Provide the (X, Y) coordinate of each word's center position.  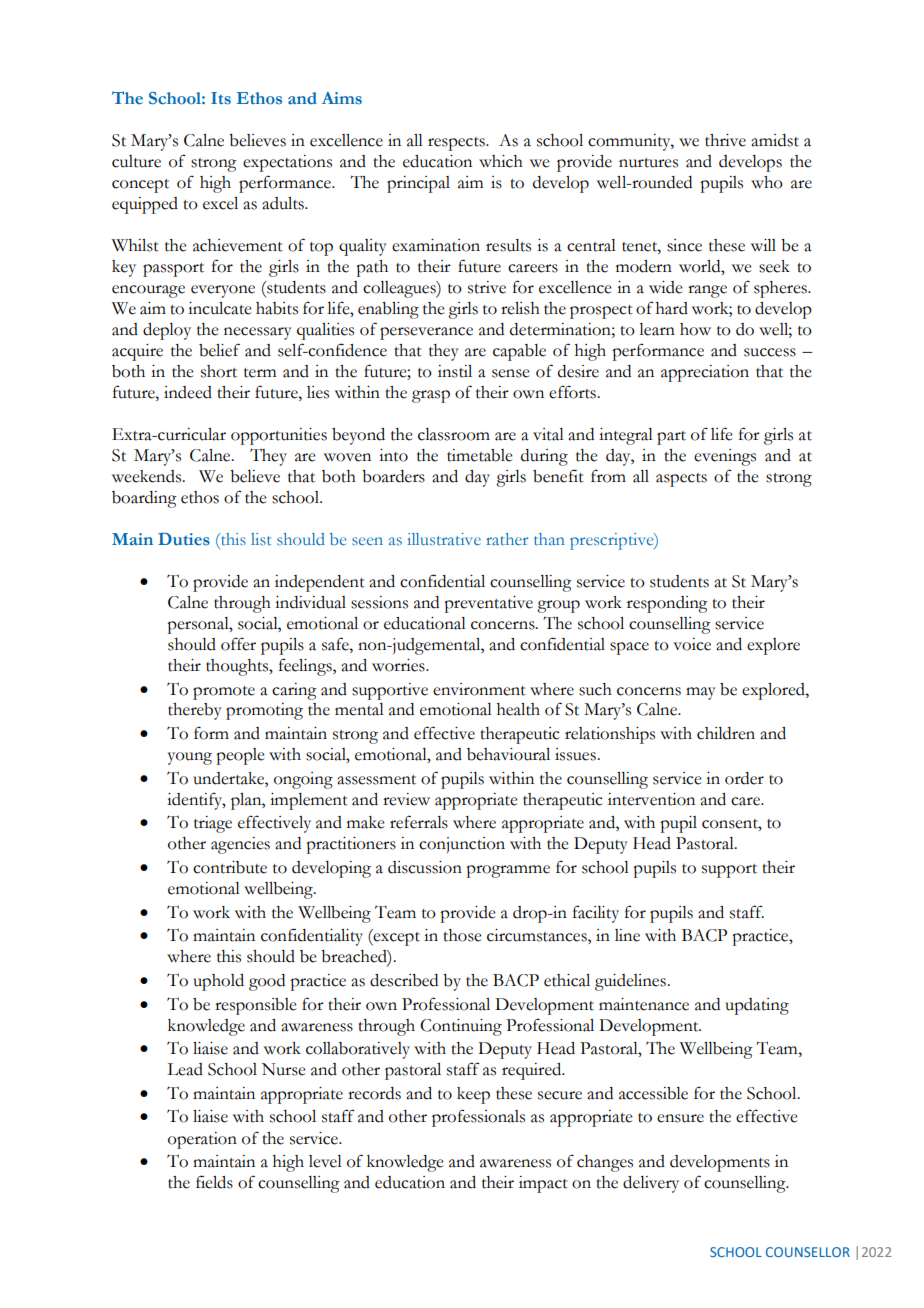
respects (457, 144)
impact (543, 1184)
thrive (725, 140)
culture (136, 161)
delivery (651, 1184)
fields (214, 1182)
